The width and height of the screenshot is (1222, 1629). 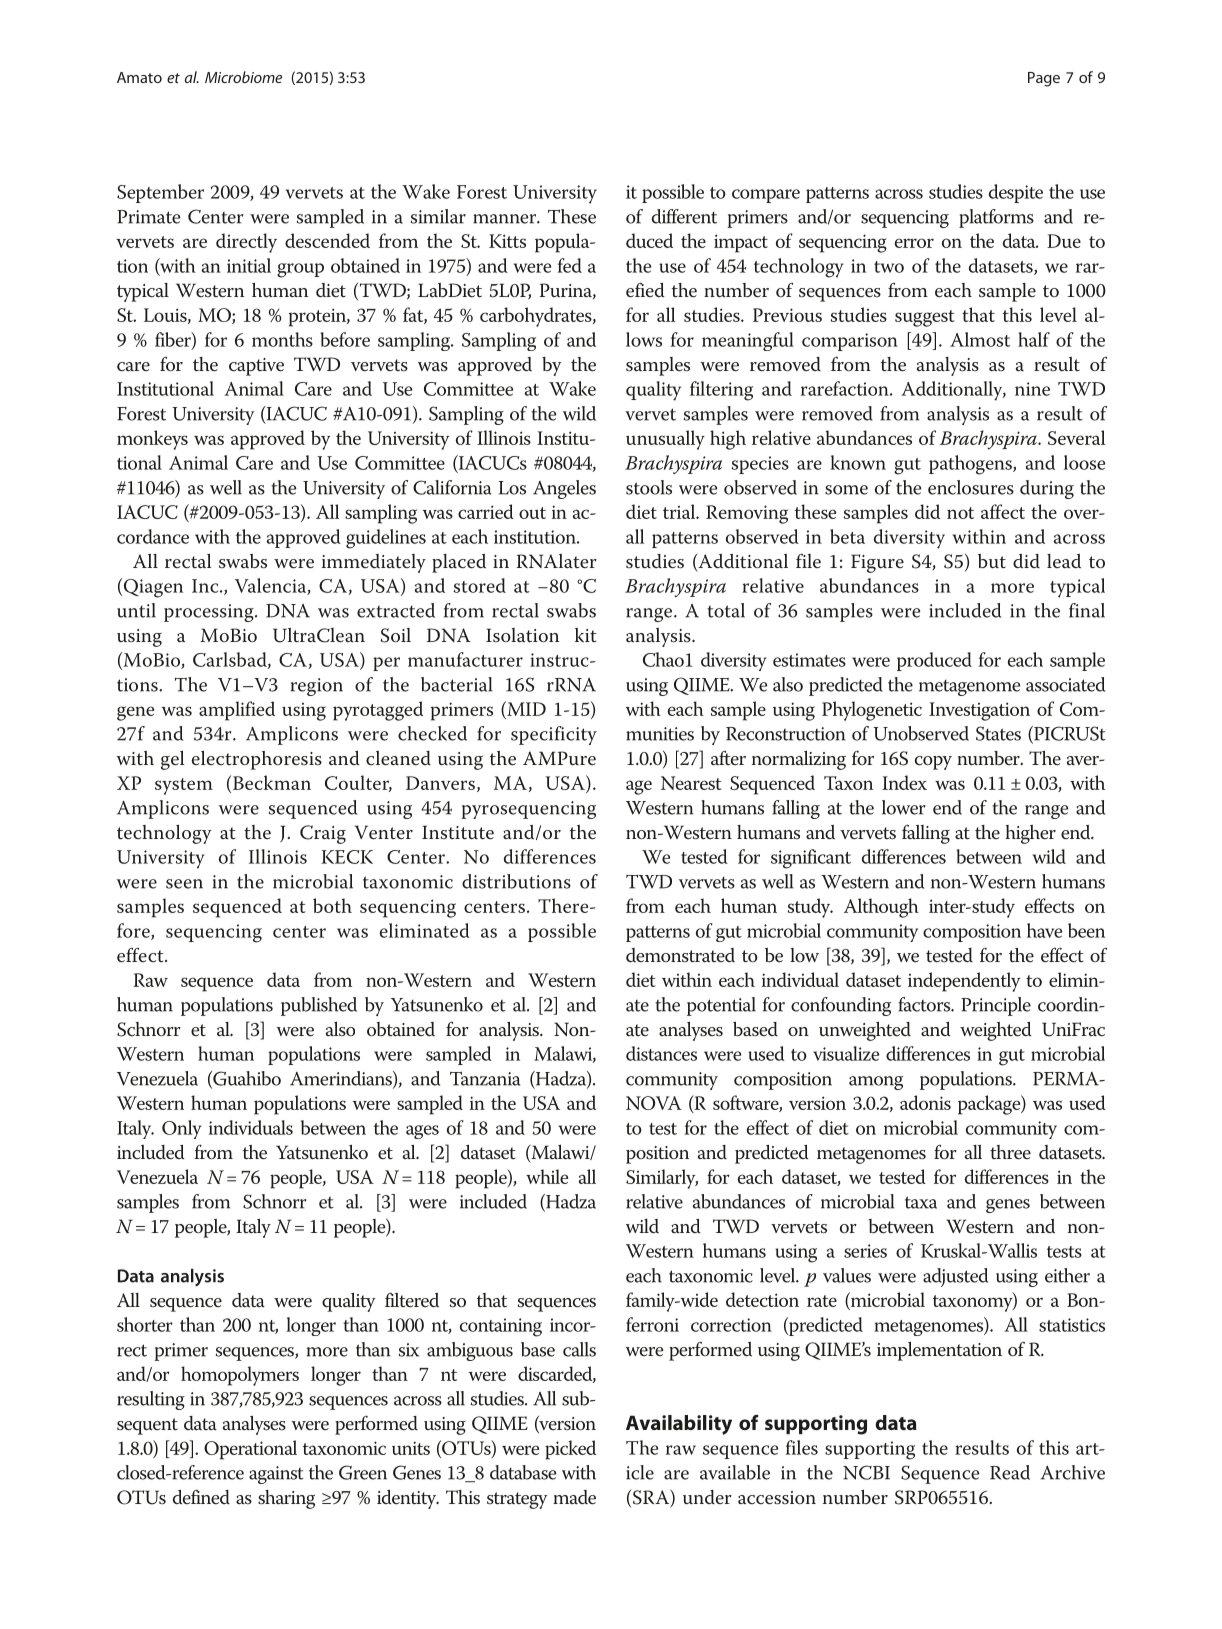 I want to click on out, so click(x=532, y=513).
